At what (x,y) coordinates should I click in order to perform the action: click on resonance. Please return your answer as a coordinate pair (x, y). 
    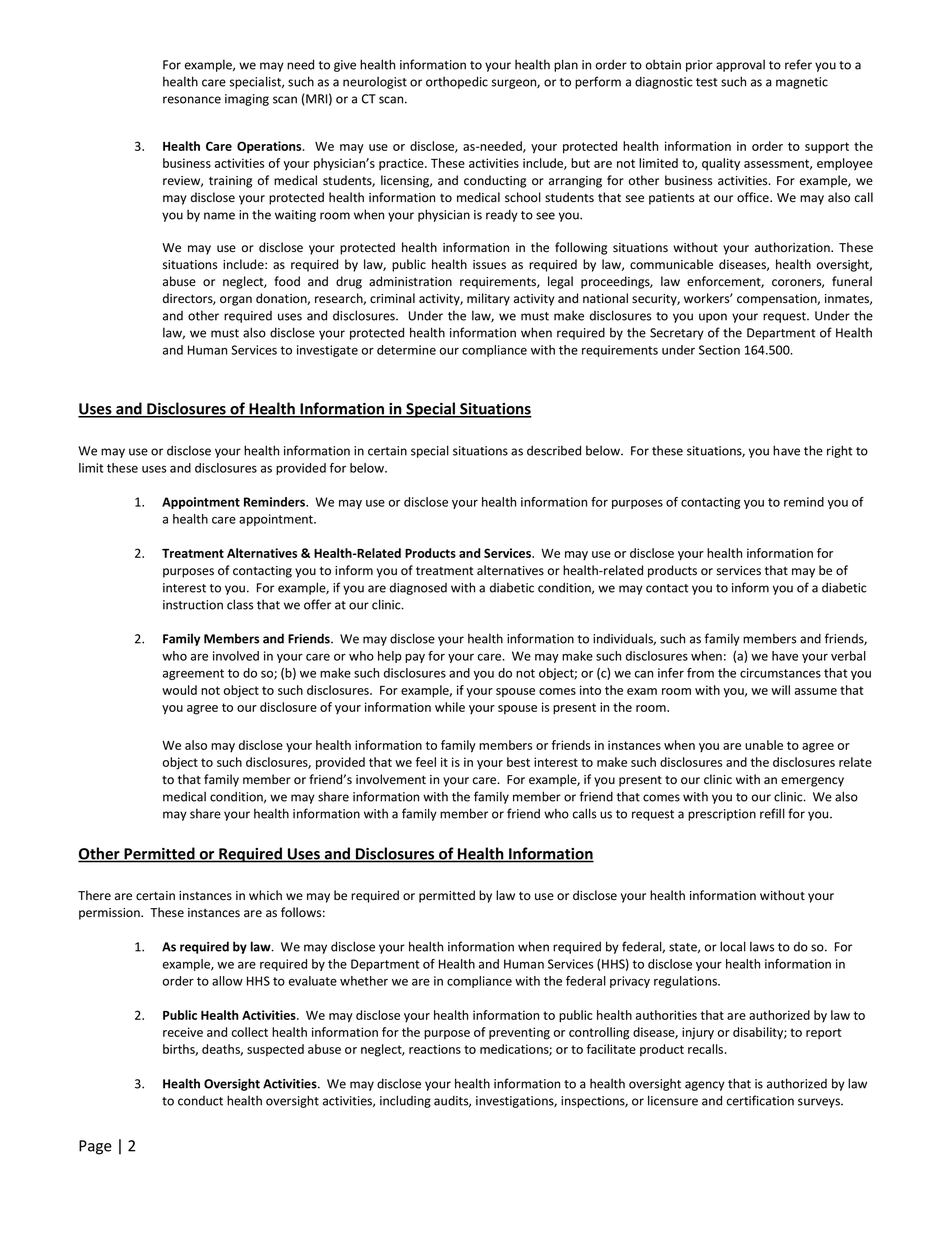
    Looking at the image, I should click on (192, 100).
